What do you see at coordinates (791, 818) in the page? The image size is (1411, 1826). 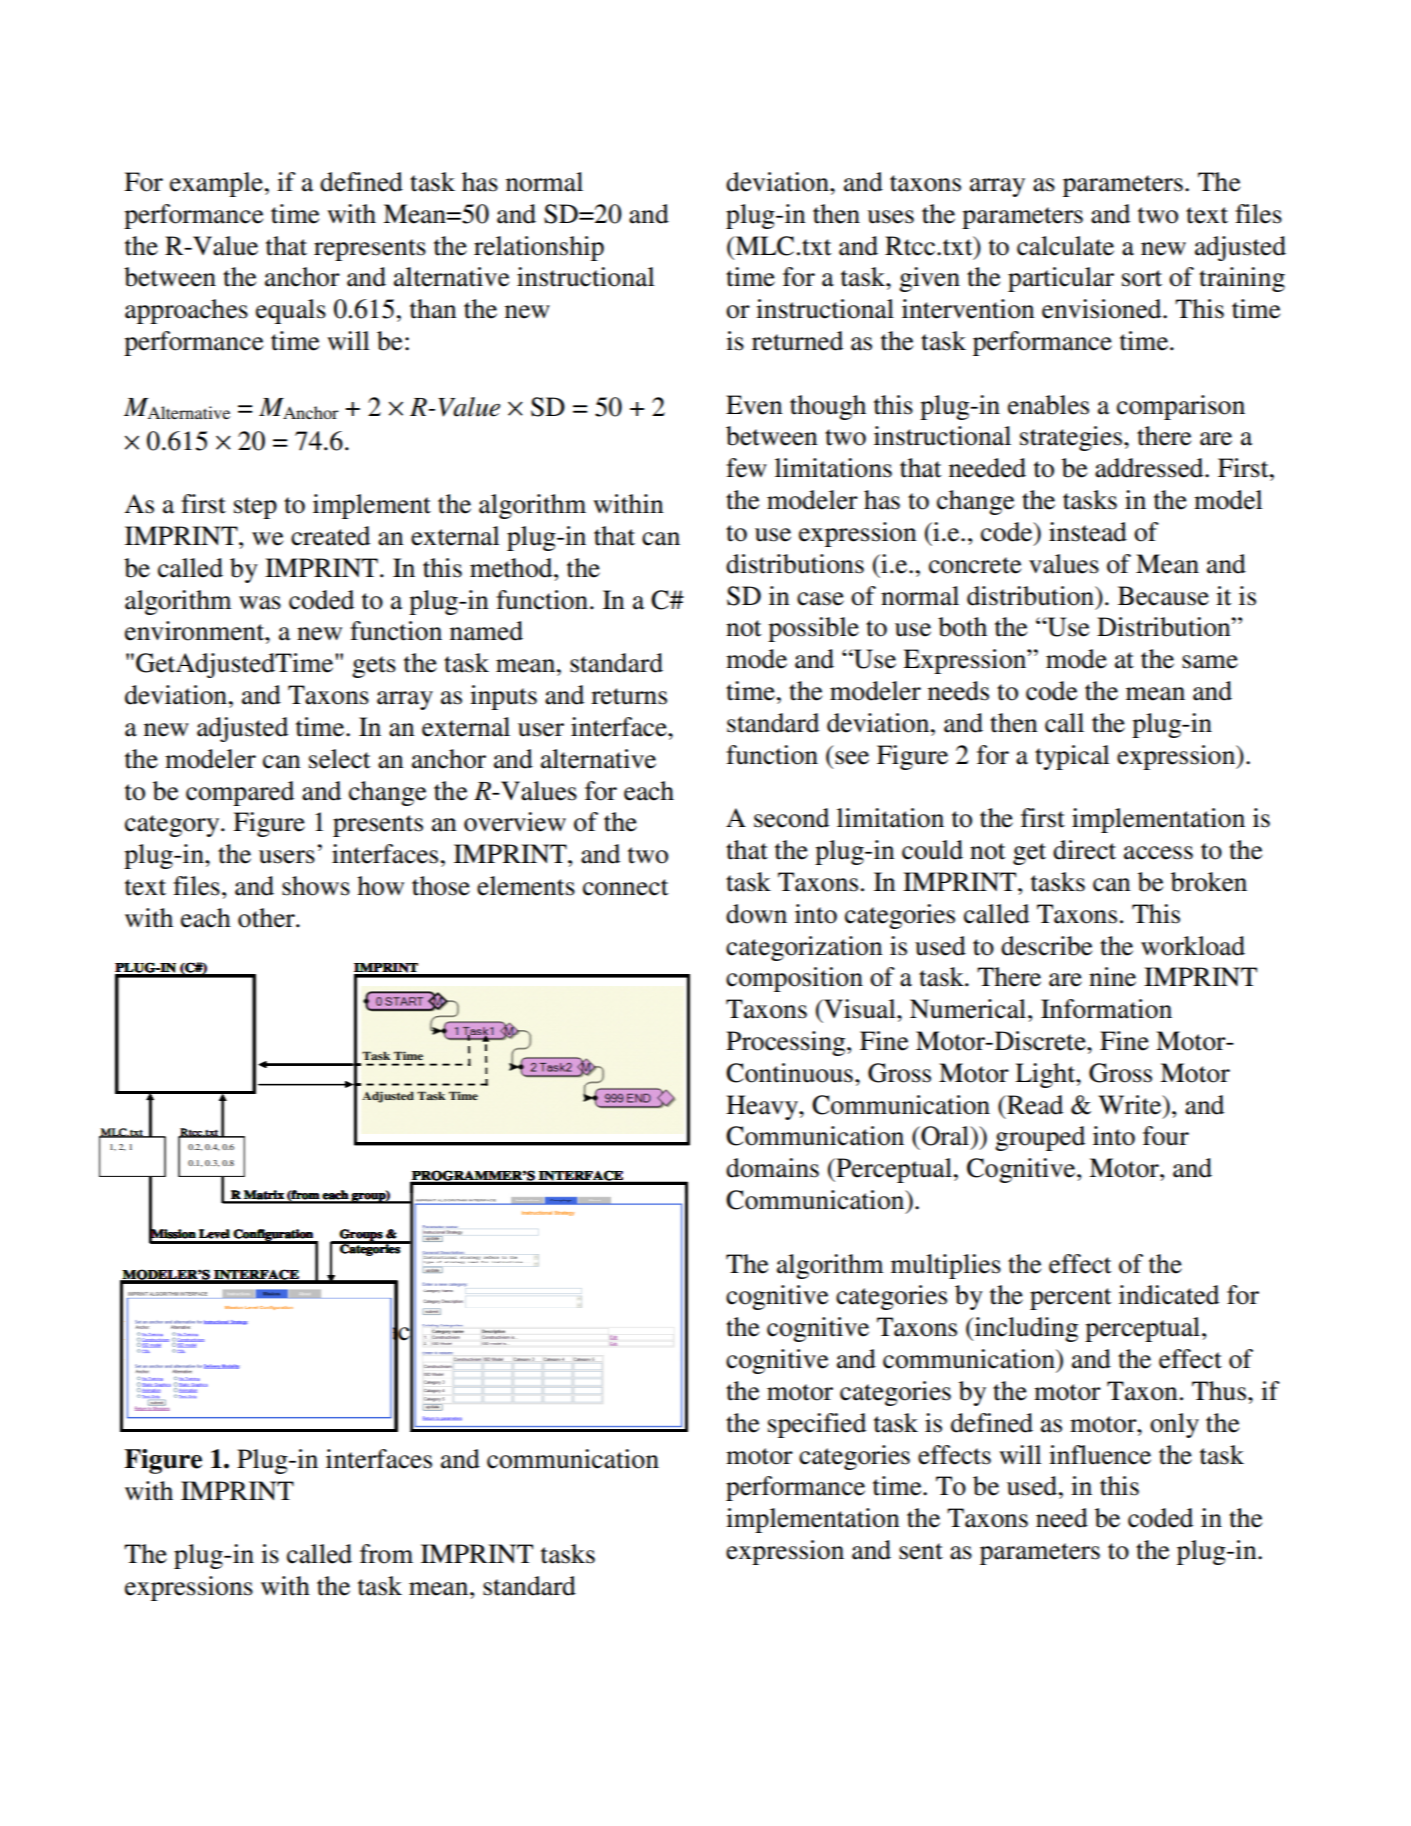 I see `second` at bounding box center [791, 818].
